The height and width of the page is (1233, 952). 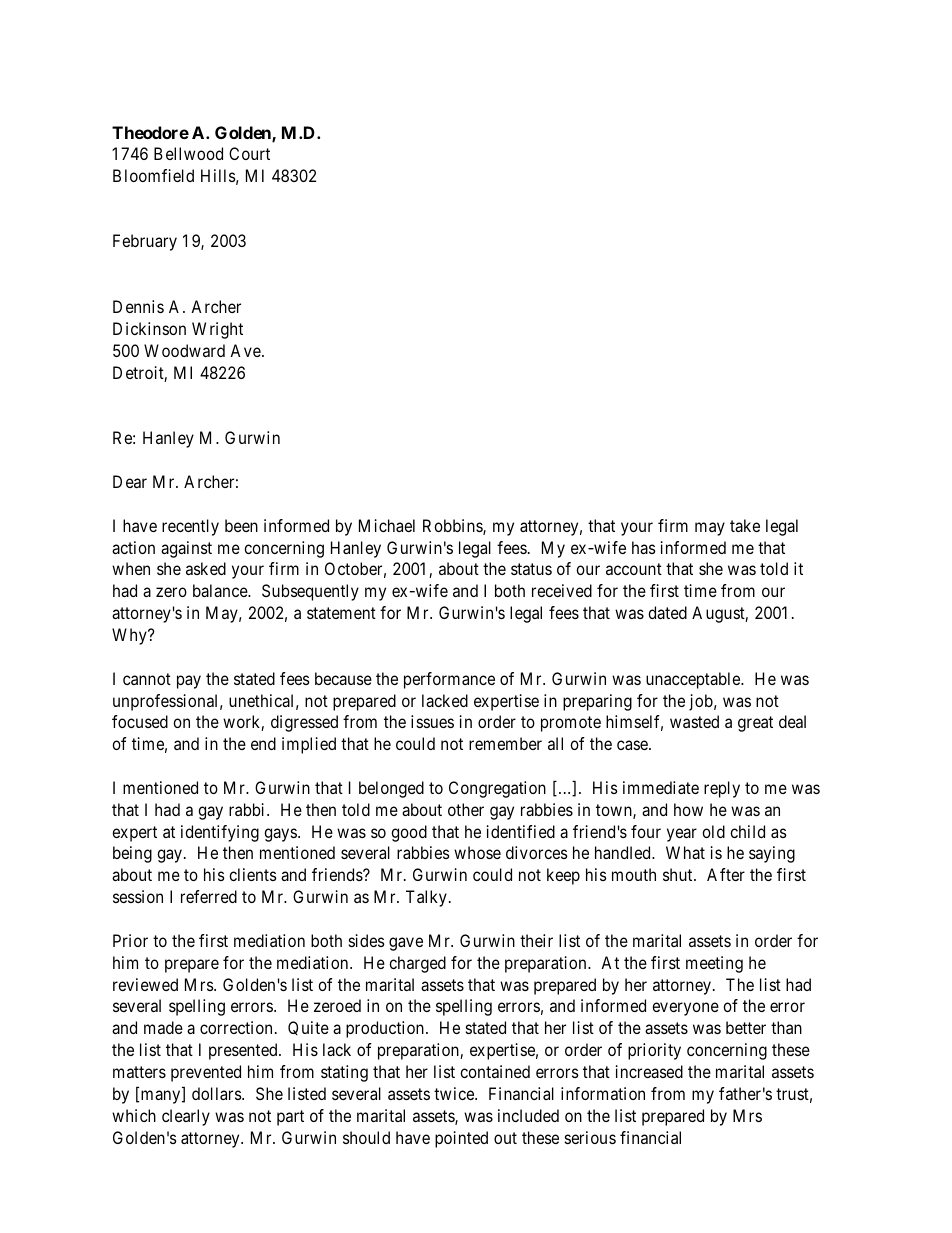 I want to click on Court, so click(x=249, y=153).
